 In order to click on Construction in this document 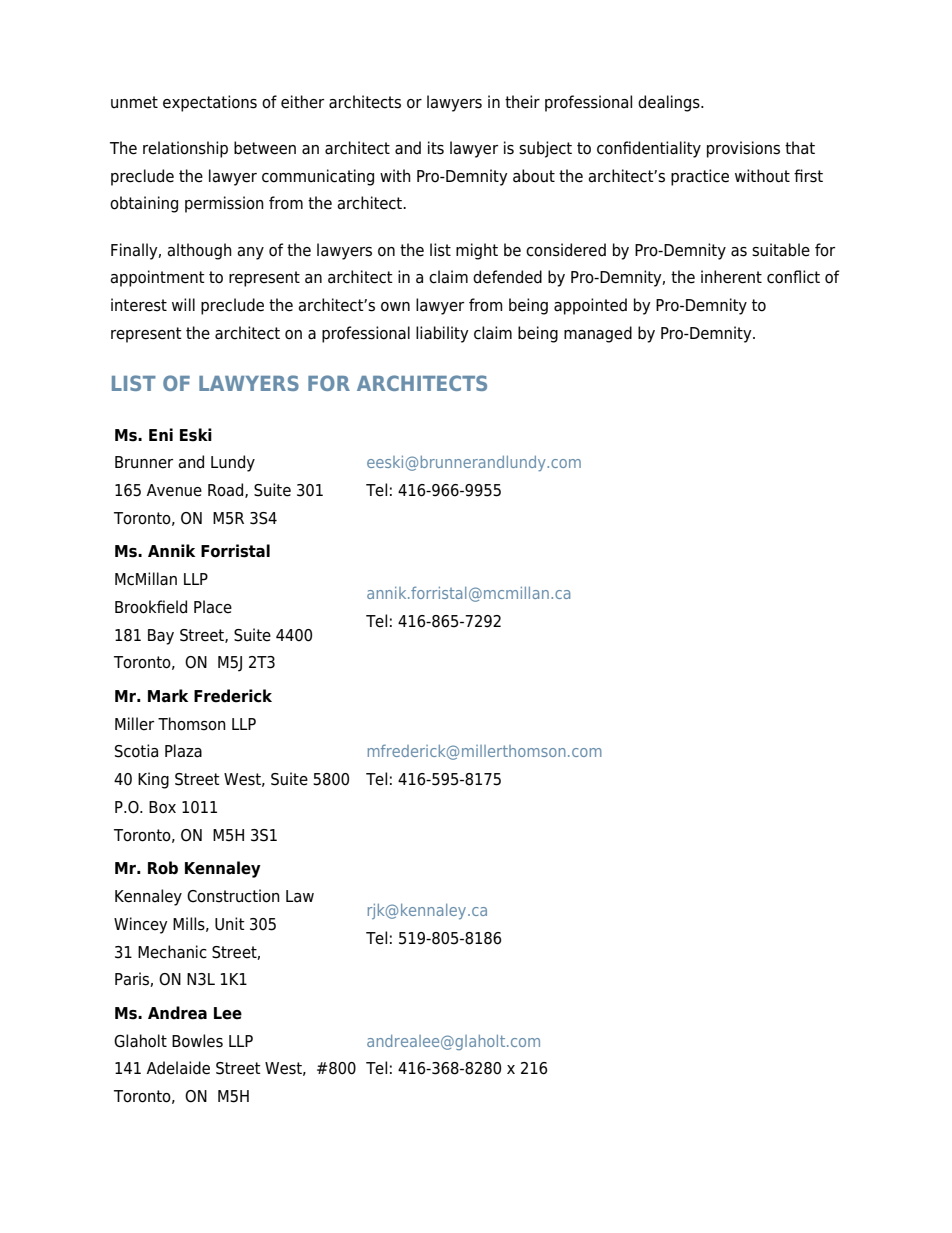, I will do `click(233, 896)`.
